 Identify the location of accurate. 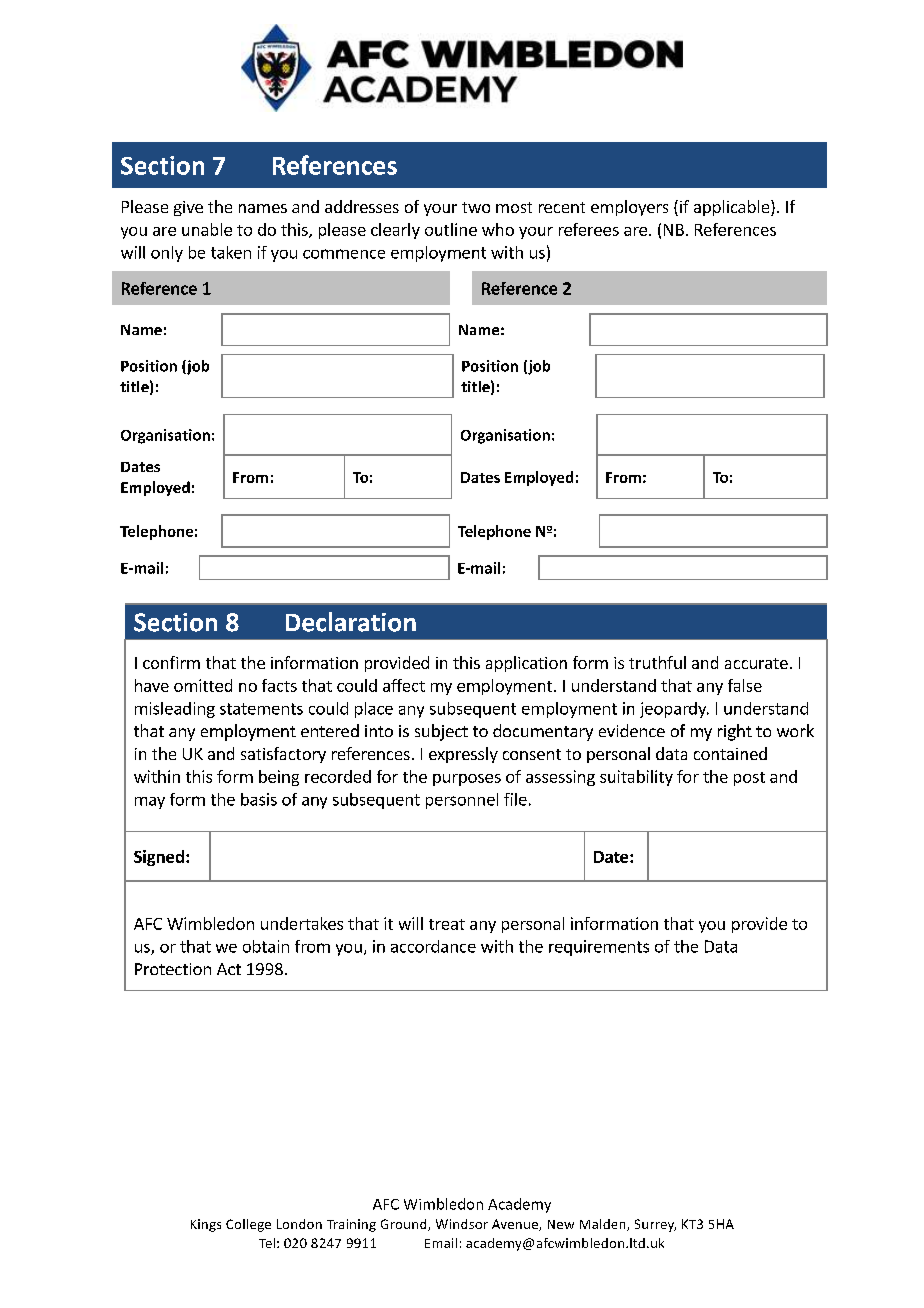
(756, 663).
